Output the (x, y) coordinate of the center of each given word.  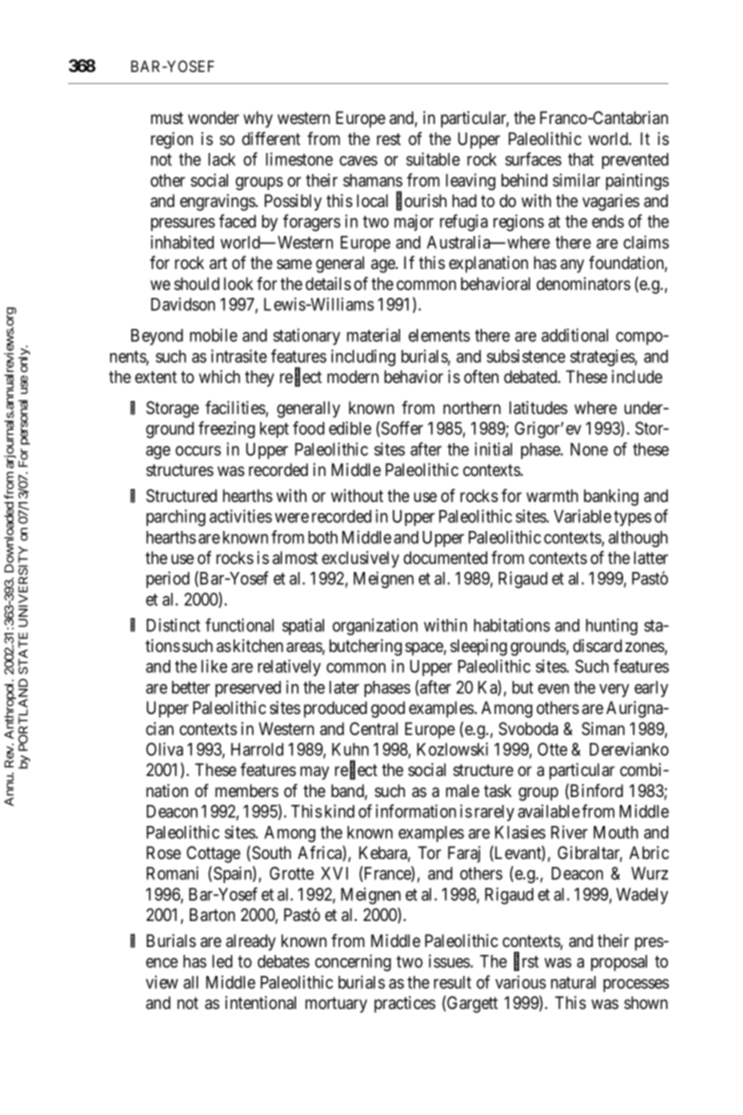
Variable (582, 516)
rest (389, 139)
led (222, 961)
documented (445, 557)
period (168, 579)
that (581, 159)
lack (222, 159)
